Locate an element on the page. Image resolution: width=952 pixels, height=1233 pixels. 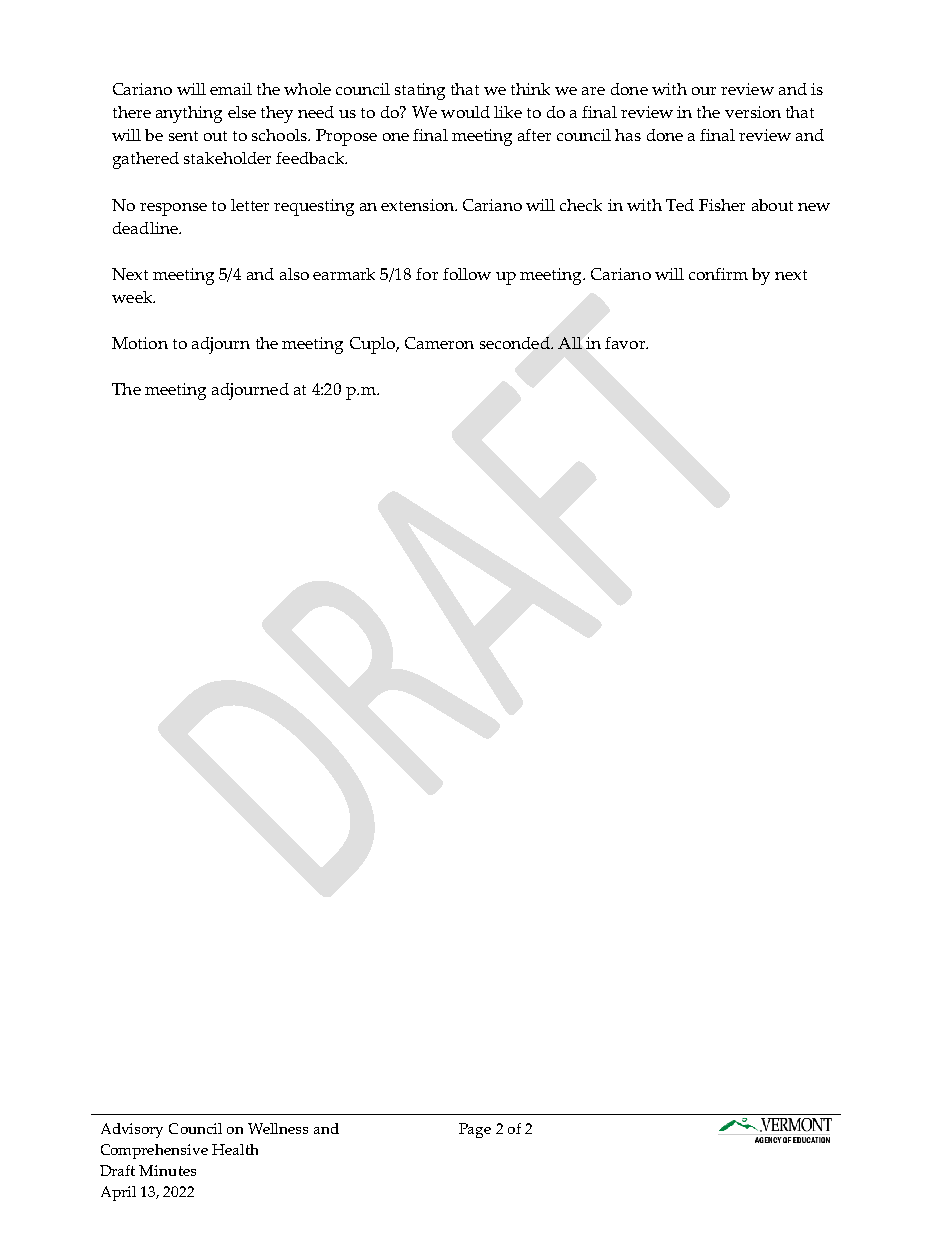
Page is located at coordinates (475, 1130).
